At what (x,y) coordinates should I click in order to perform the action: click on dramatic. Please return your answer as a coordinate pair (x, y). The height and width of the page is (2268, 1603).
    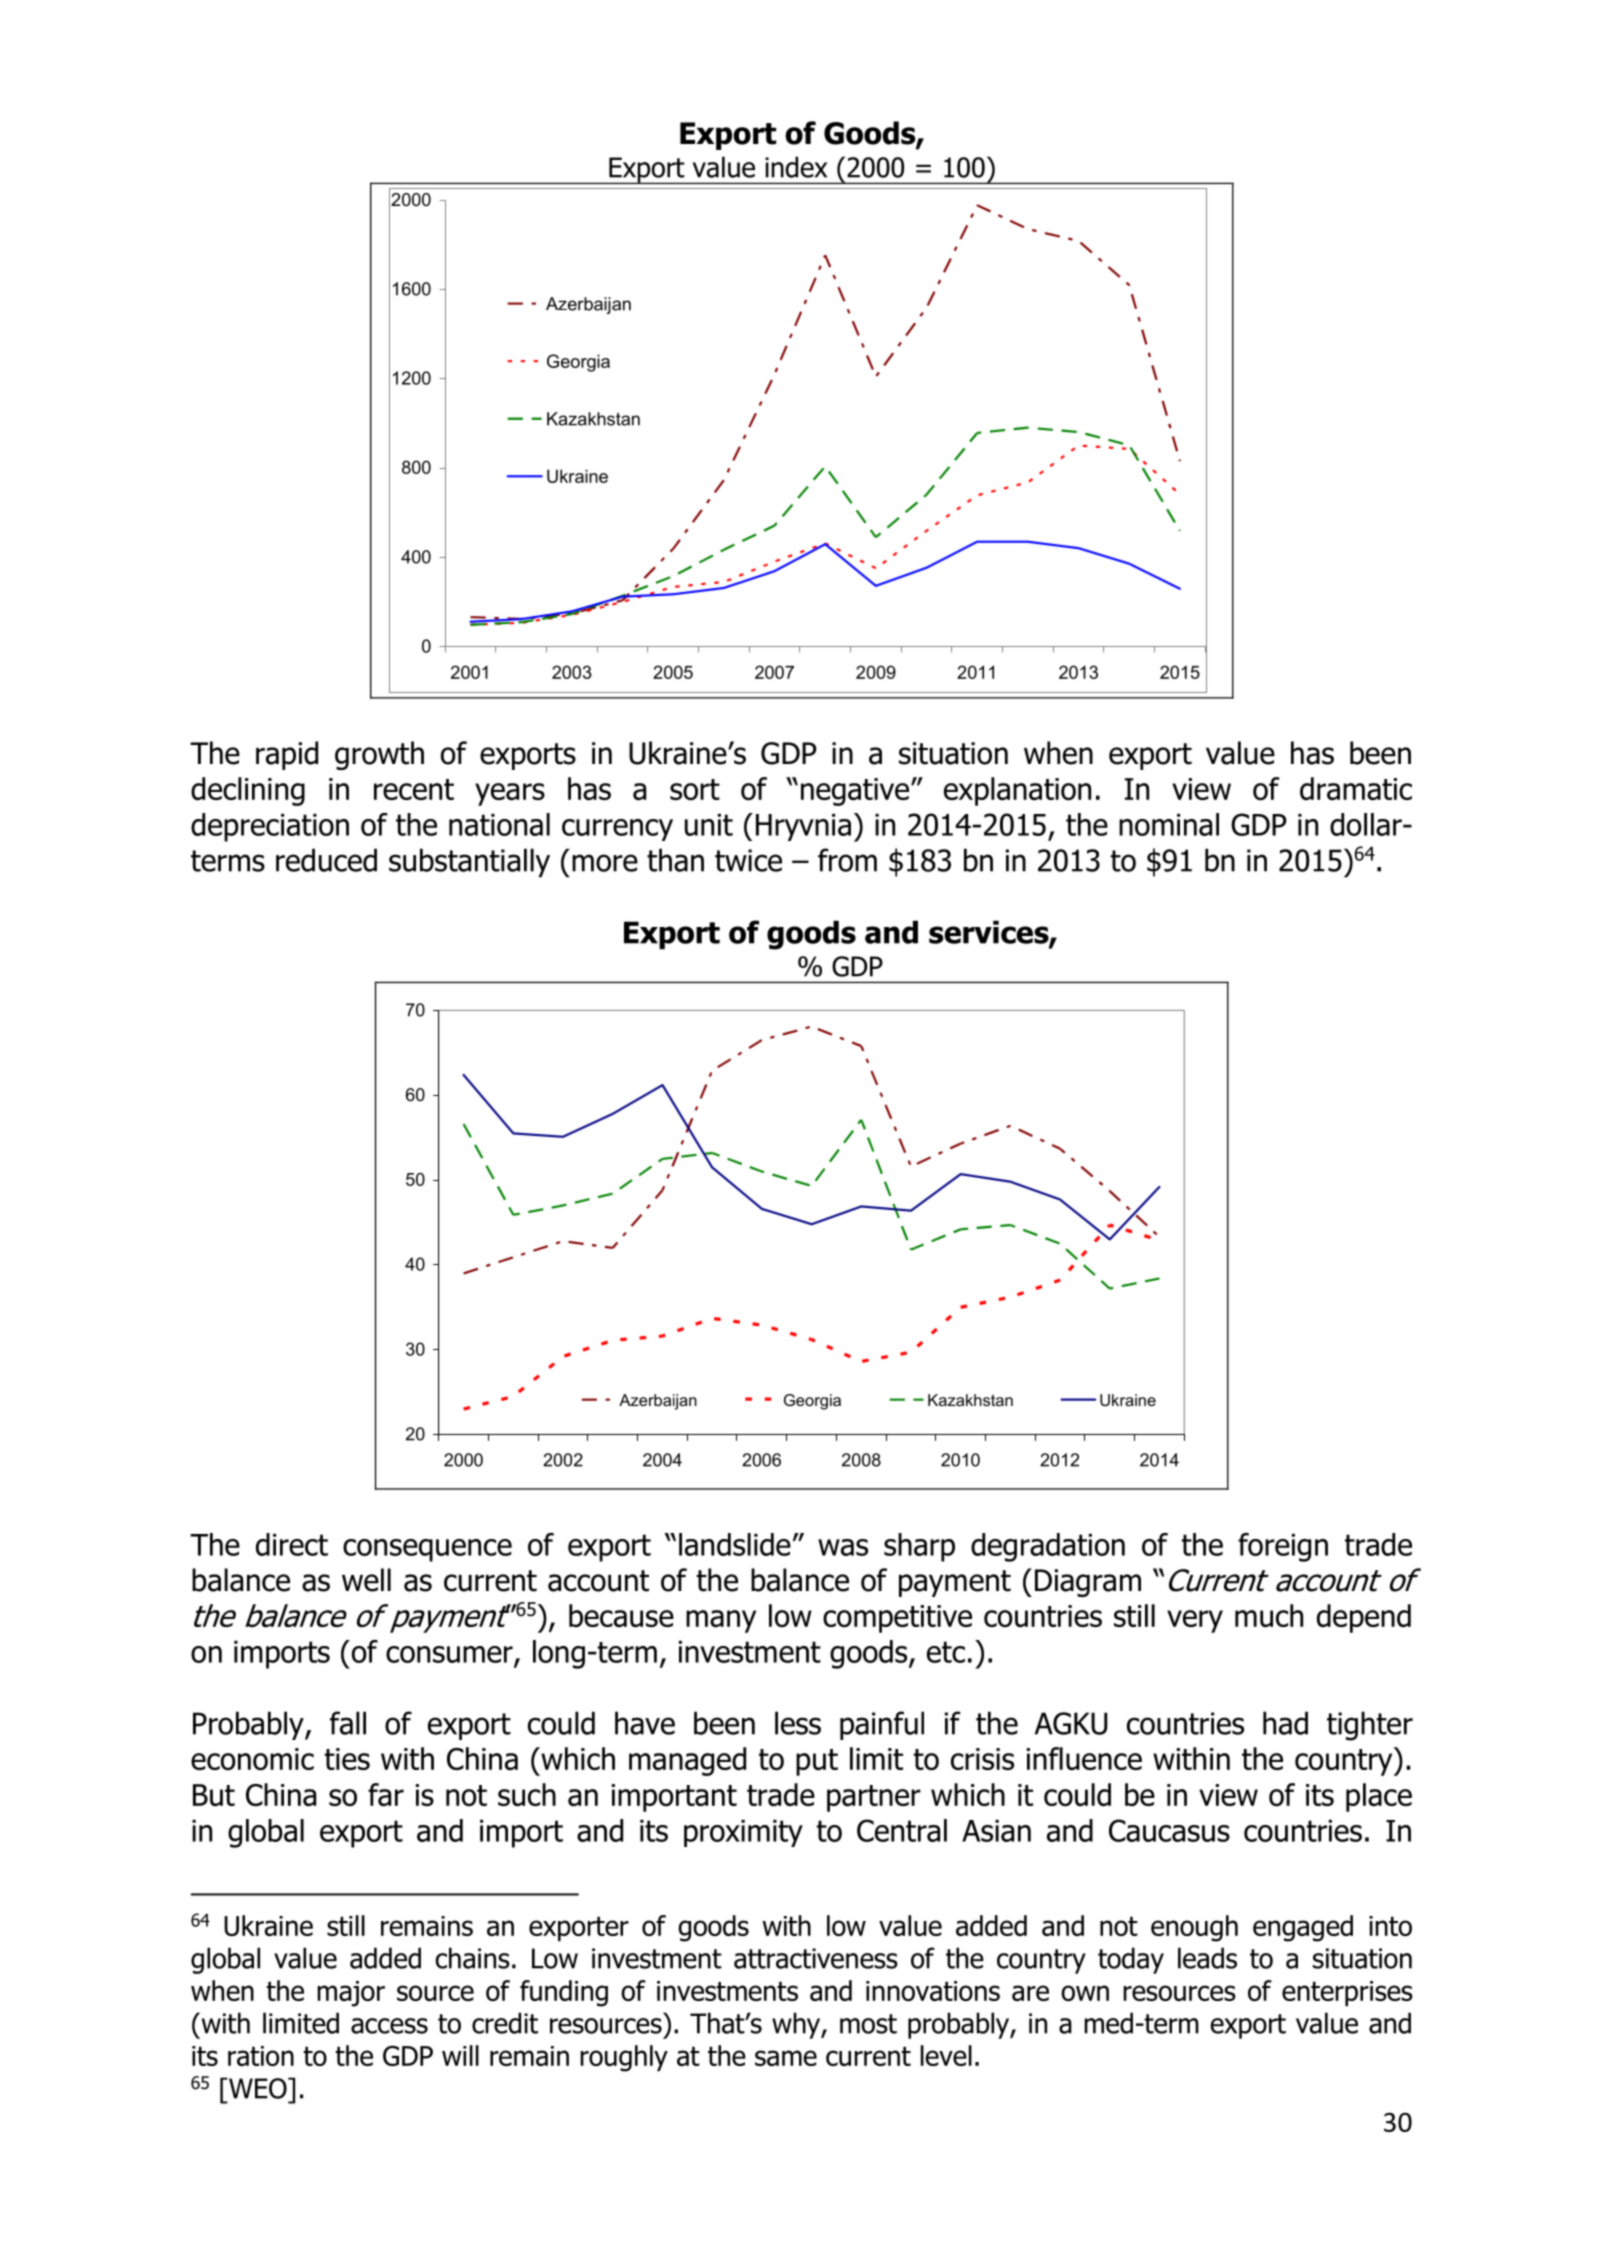
    Looking at the image, I should click on (1356, 788).
